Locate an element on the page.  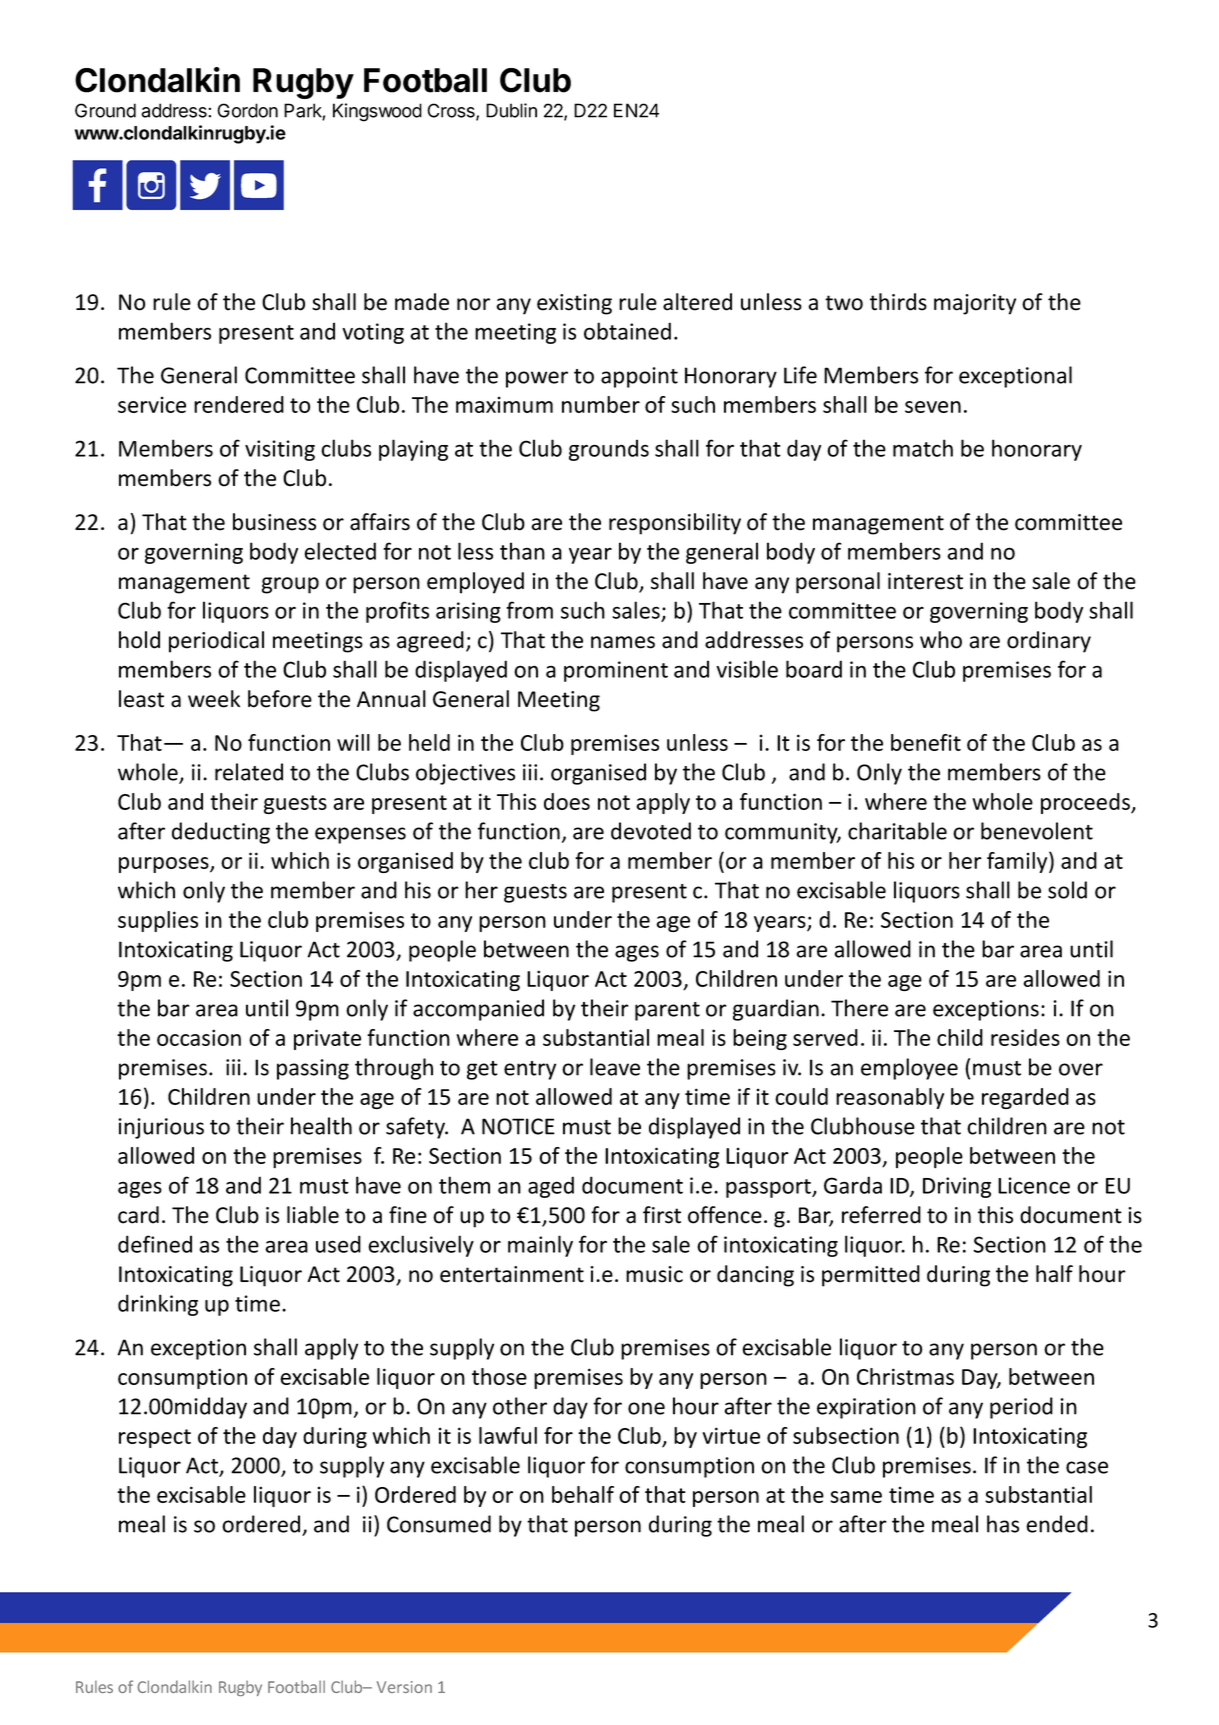
sold is located at coordinates (1067, 890).
